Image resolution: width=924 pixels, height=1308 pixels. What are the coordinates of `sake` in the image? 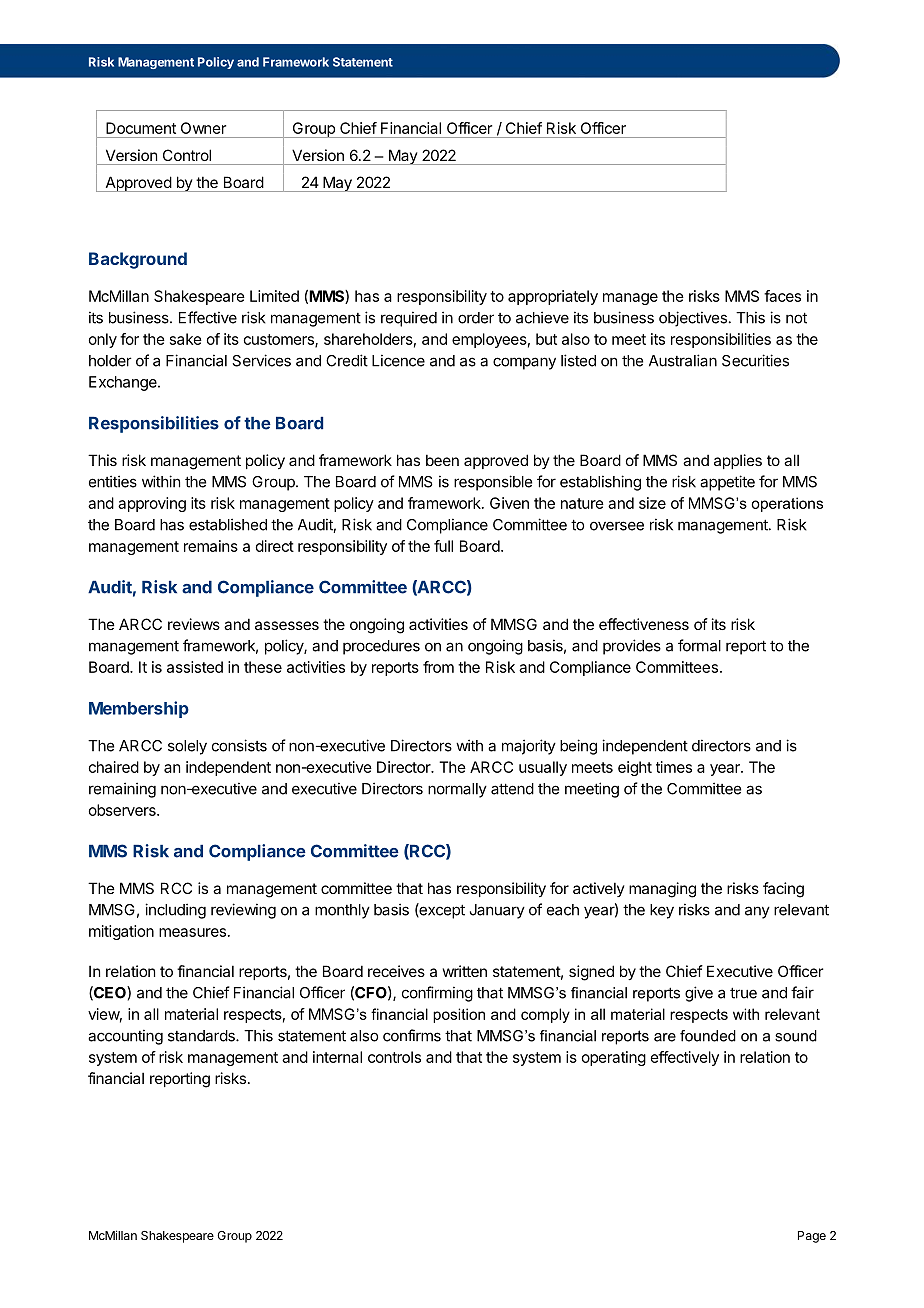 It's located at (186, 339).
